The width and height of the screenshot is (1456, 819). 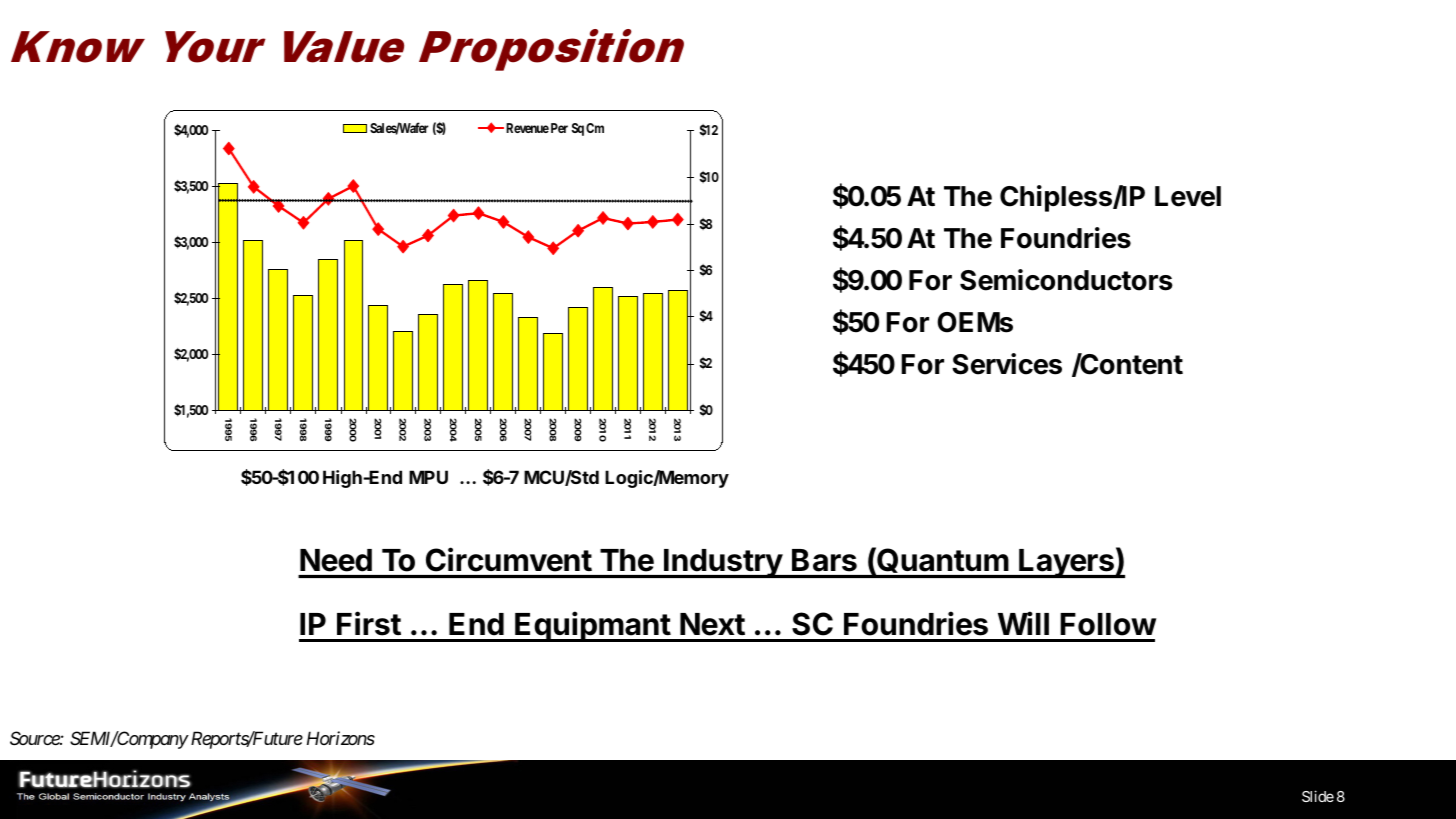 I want to click on Will, so click(x=1023, y=623).
